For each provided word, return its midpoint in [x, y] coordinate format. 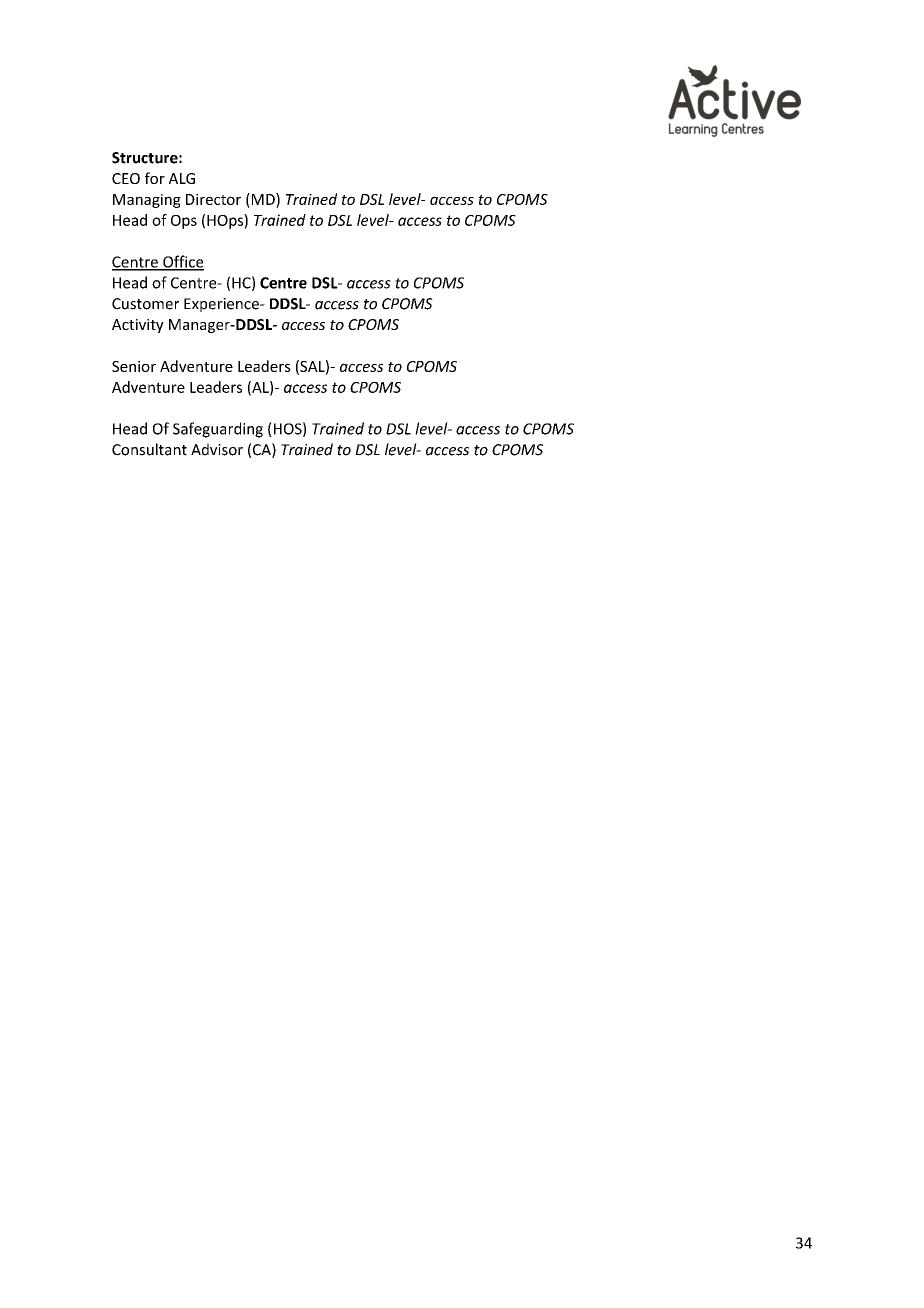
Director [213, 199]
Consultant [149, 449]
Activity [138, 326]
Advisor [217, 449]
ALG [182, 178]
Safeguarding [218, 430]
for [155, 178]
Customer [145, 304]
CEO [126, 178]
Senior [134, 366]
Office [182, 262]
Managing [147, 201]
